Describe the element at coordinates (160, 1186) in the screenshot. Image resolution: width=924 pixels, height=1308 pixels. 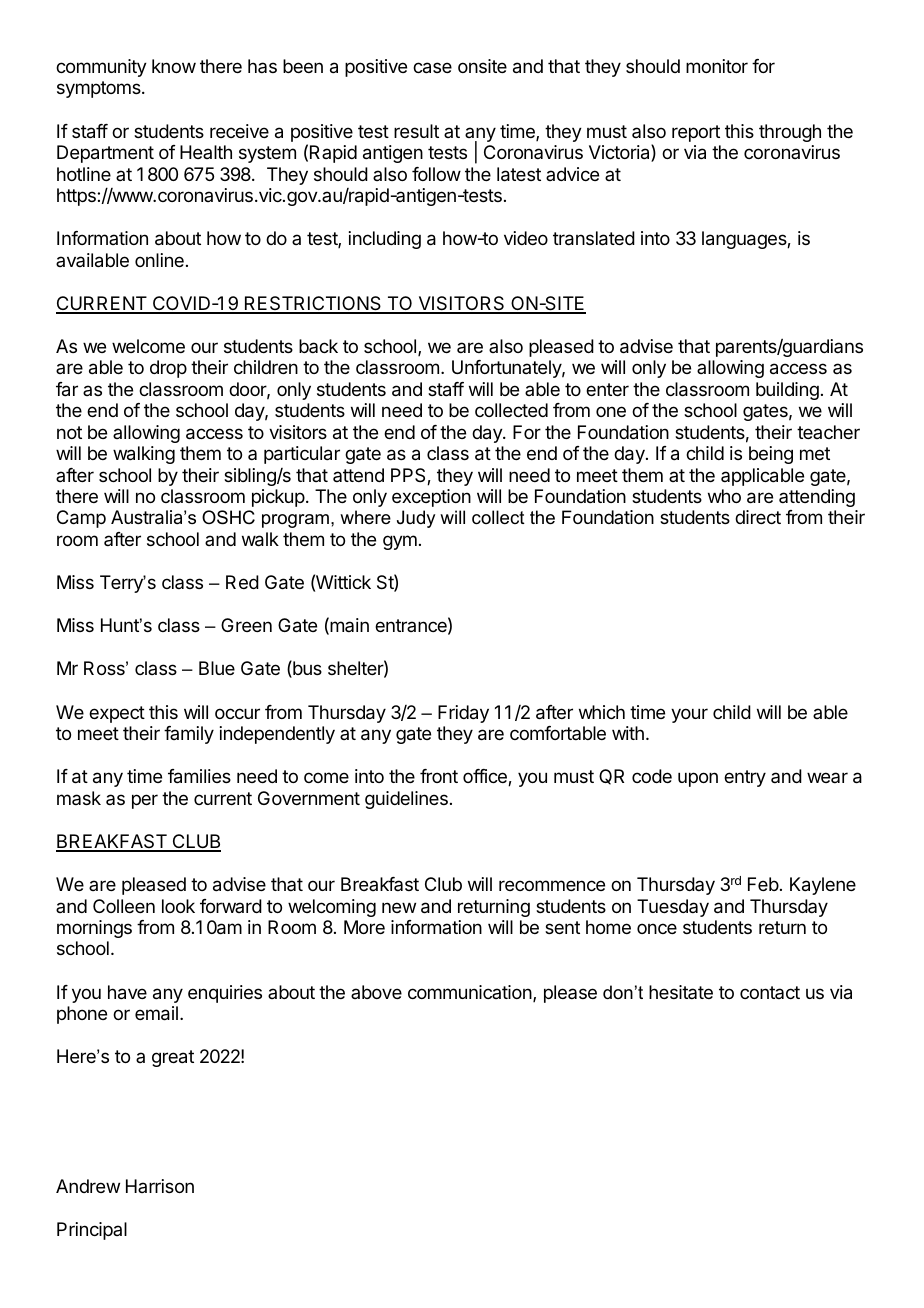
I see `Harrison` at that location.
